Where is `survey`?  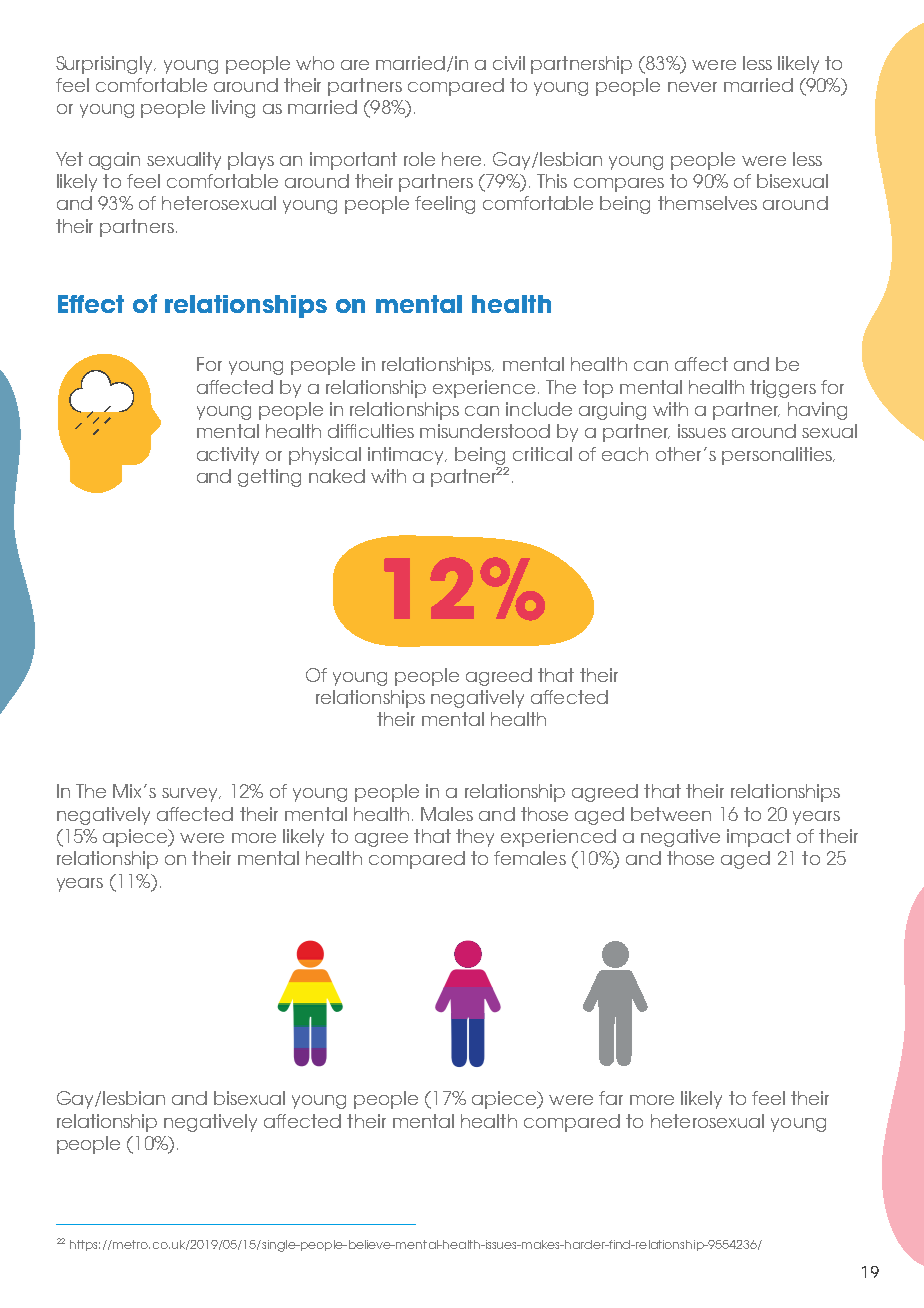 survey is located at coordinates (191, 795).
